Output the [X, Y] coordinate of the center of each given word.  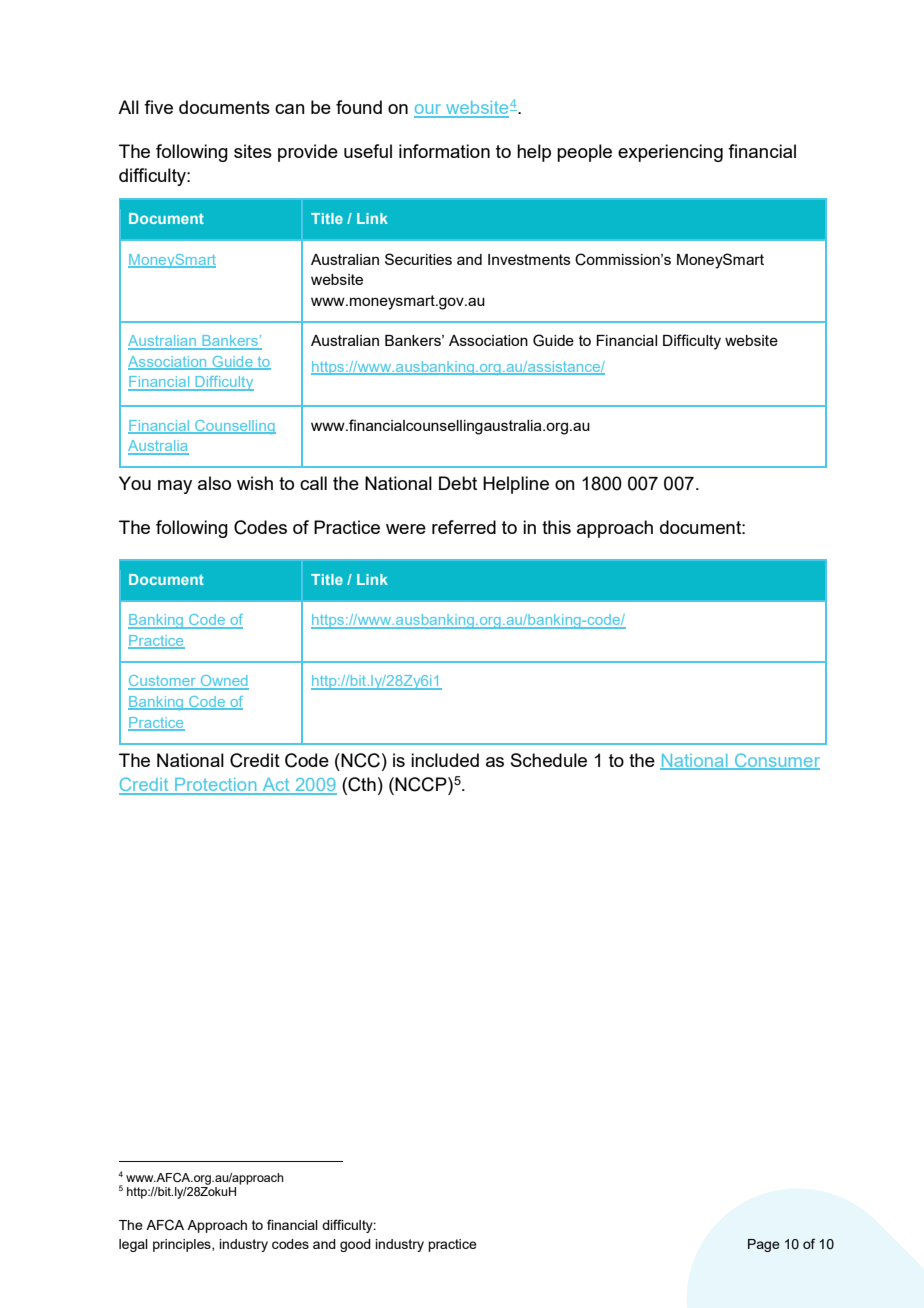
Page [764, 1245]
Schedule [549, 760]
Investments [529, 259]
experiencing [670, 153]
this [556, 527]
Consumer [776, 761]
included [445, 760]
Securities [418, 259]
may [175, 487]
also [214, 483]
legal [133, 1245]
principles [183, 1245]
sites [253, 151]
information [444, 151]
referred [464, 527]
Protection [216, 786]
